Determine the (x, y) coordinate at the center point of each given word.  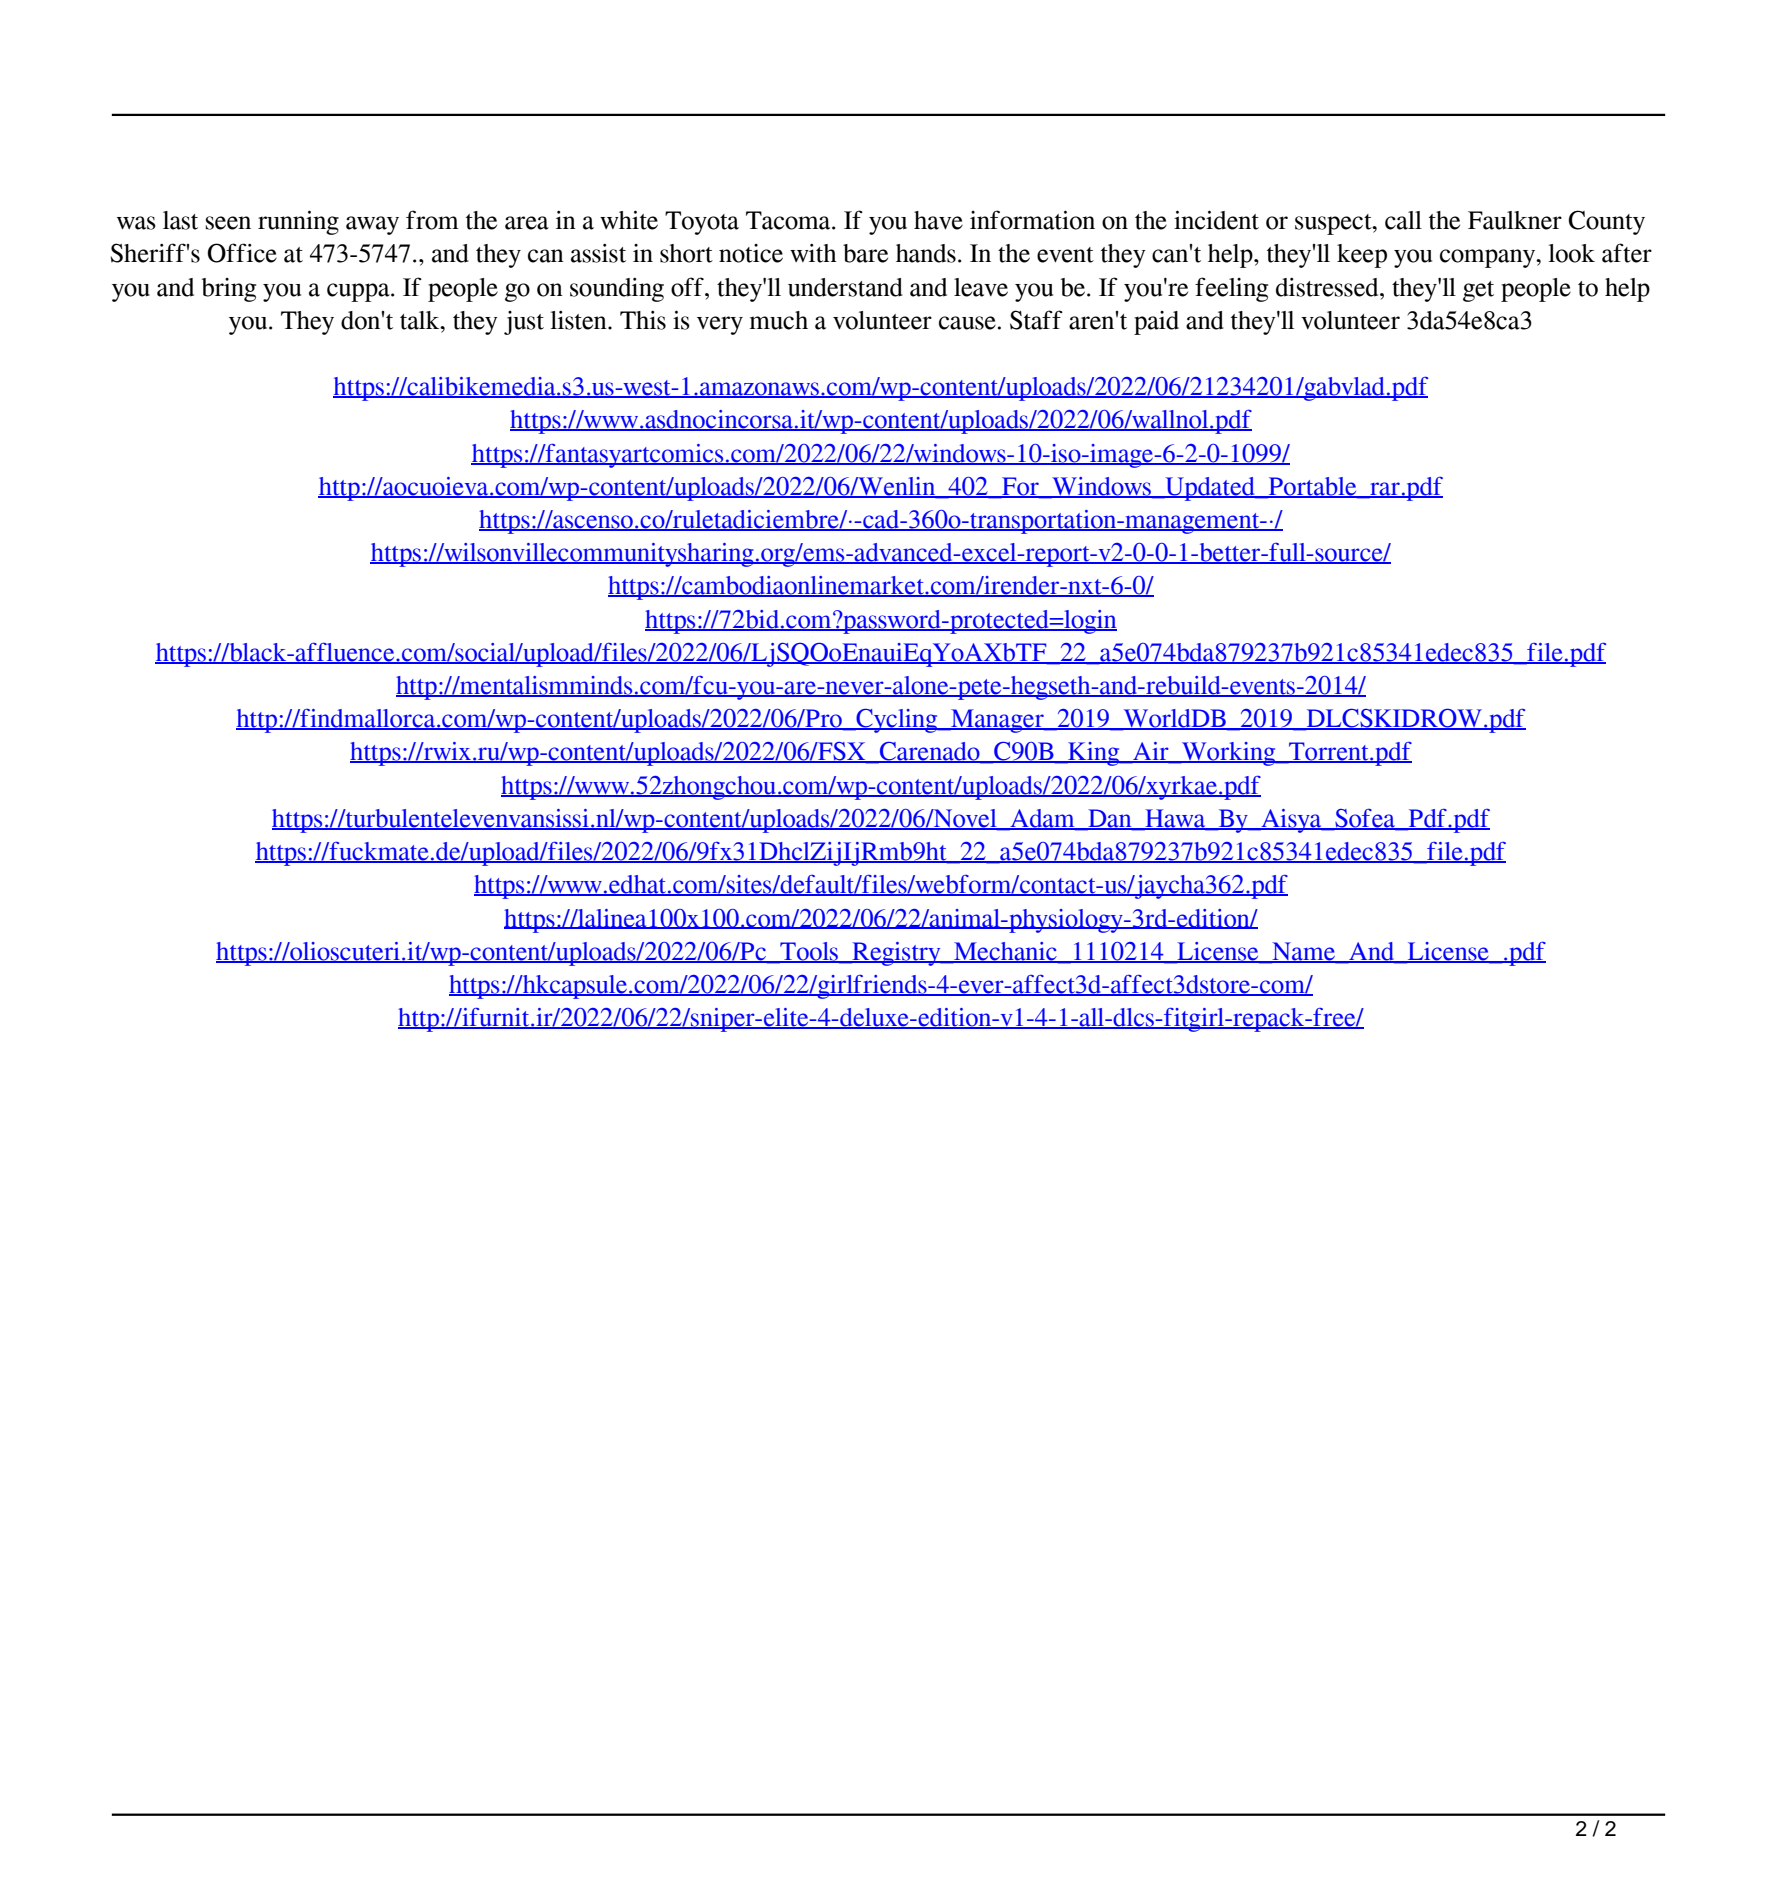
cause (967, 323)
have (938, 220)
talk (421, 320)
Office (242, 253)
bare (865, 253)
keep (1362, 256)
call (1403, 220)
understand (845, 287)
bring (229, 290)
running (298, 222)
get (1478, 291)
